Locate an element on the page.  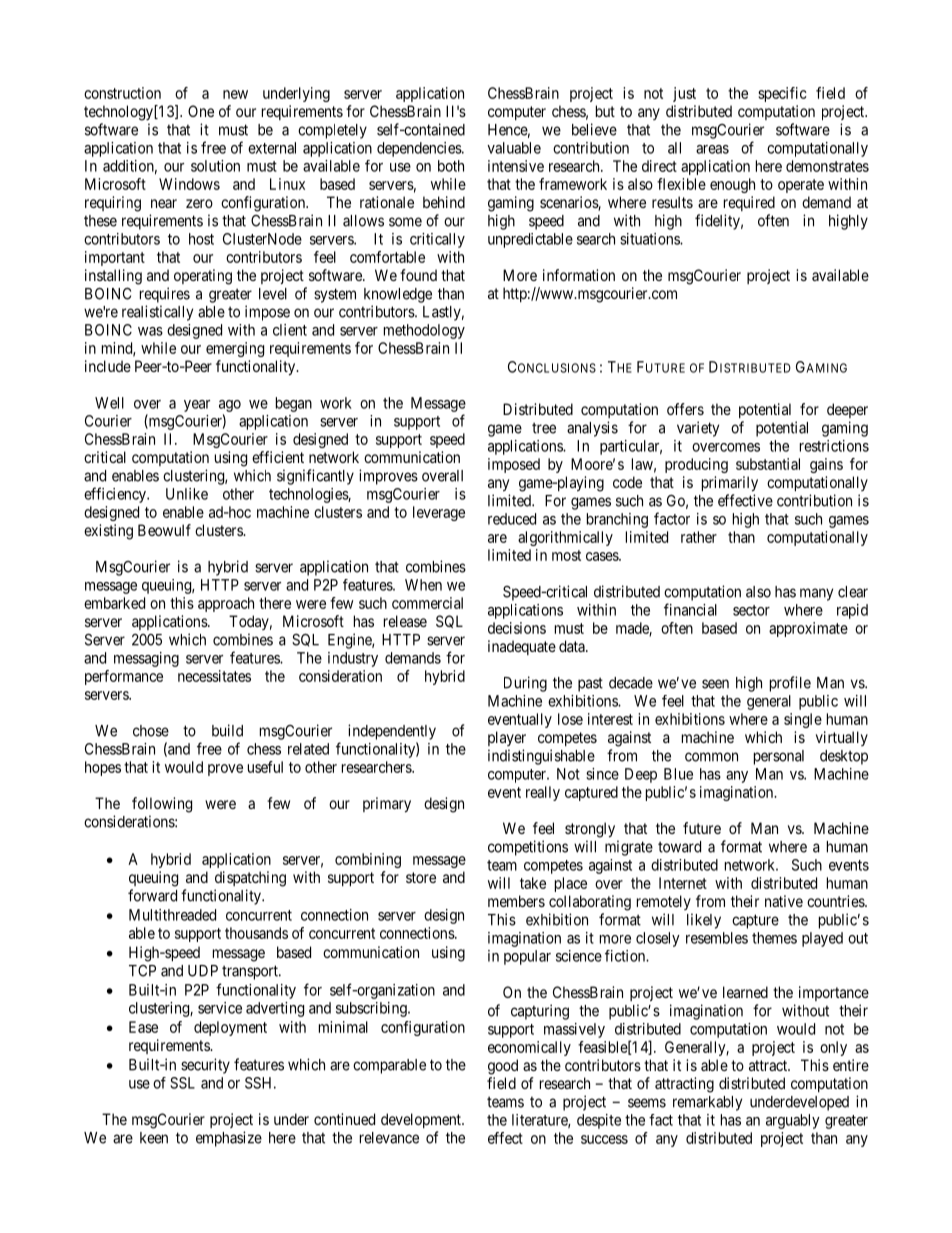
forward is located at coordinates (152, 895).
